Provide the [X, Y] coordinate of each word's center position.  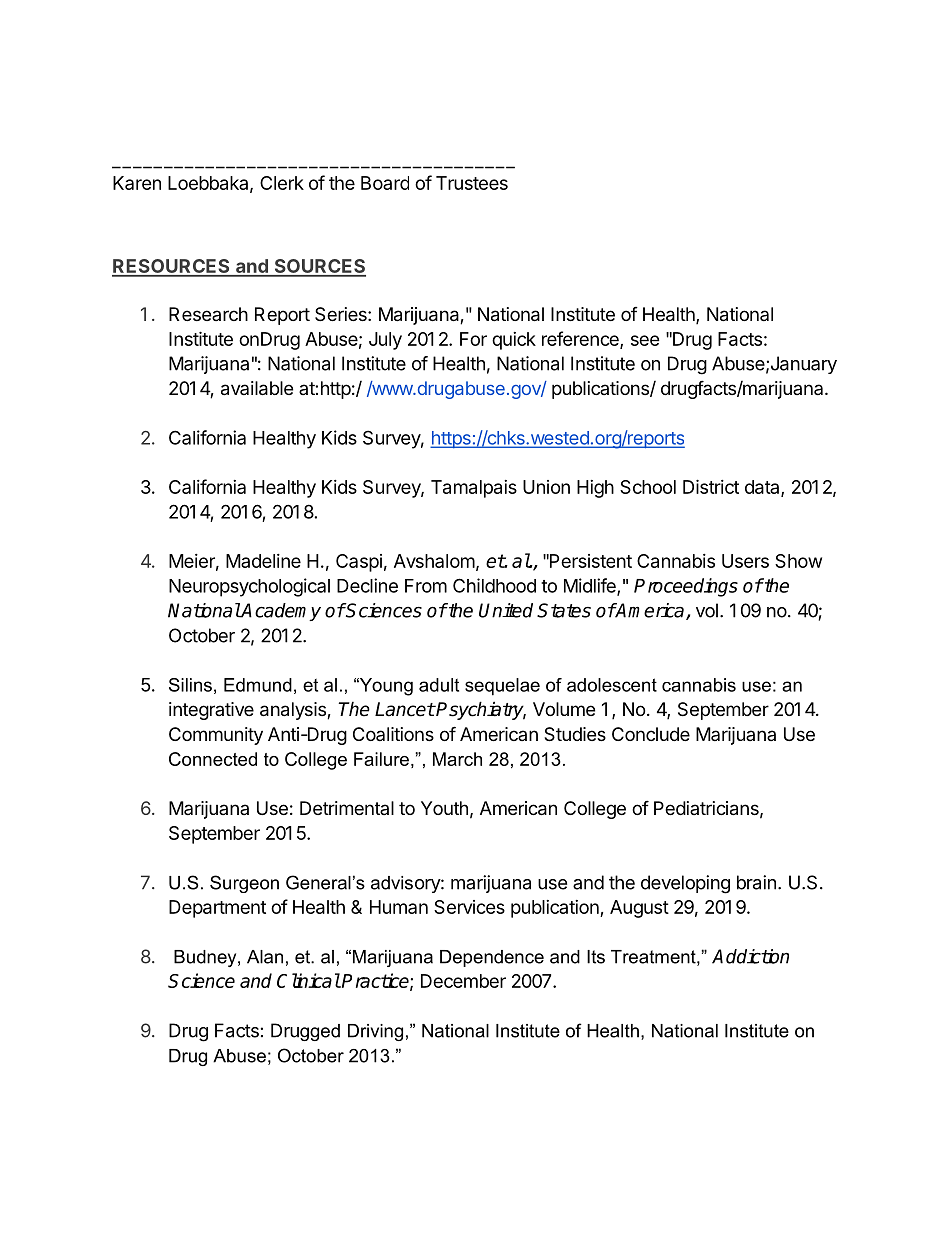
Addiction [750, 956]
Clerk [282, 183]
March [457, 759]
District [711, 486]
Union [546, 487]
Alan [265, 957]
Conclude [651, 734]
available [257, 388]
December [463, 981]
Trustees [472, 183]
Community [216, 736]
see [645, 340]
